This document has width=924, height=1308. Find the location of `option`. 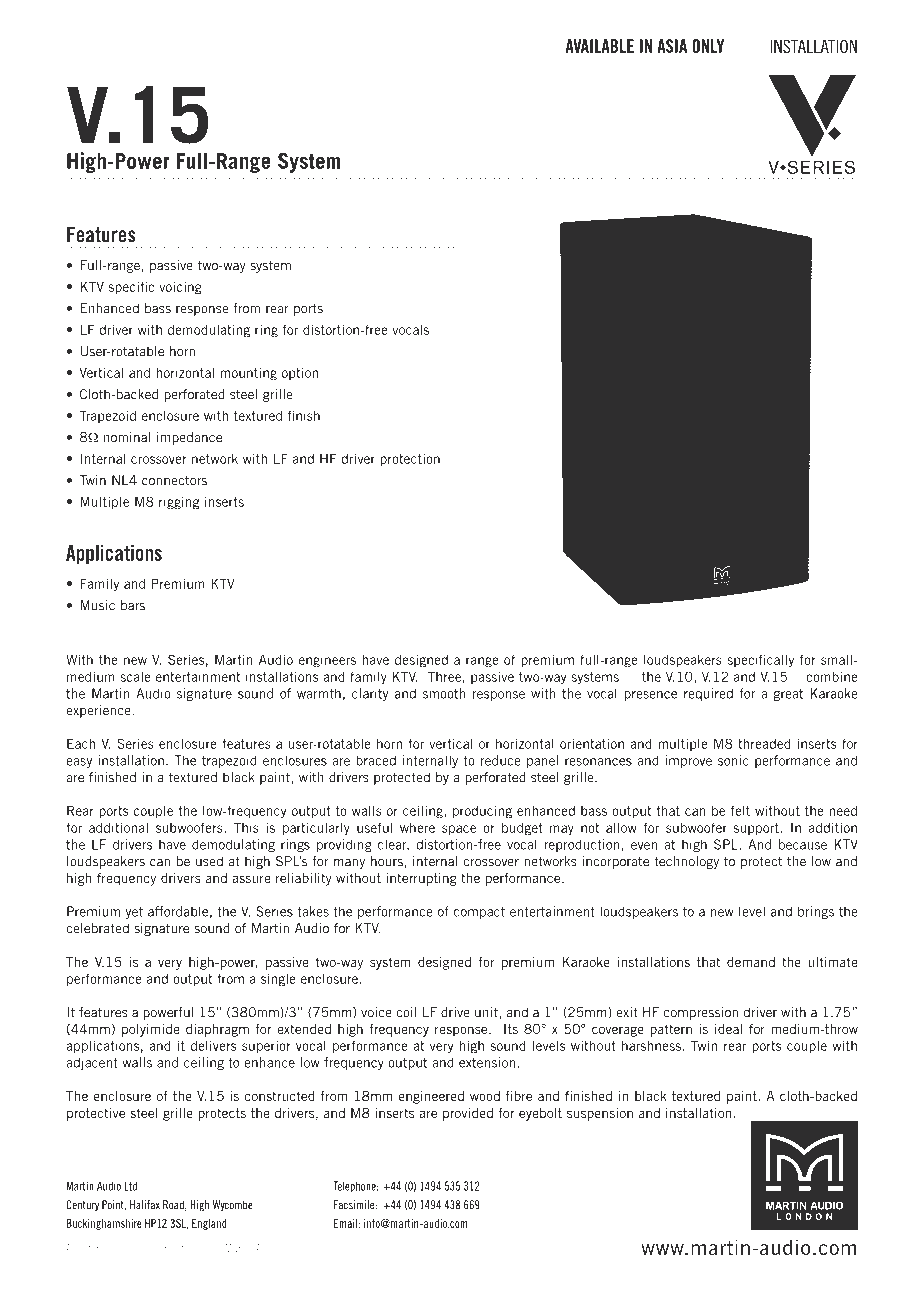

option is located at coordinates (300, 374).
